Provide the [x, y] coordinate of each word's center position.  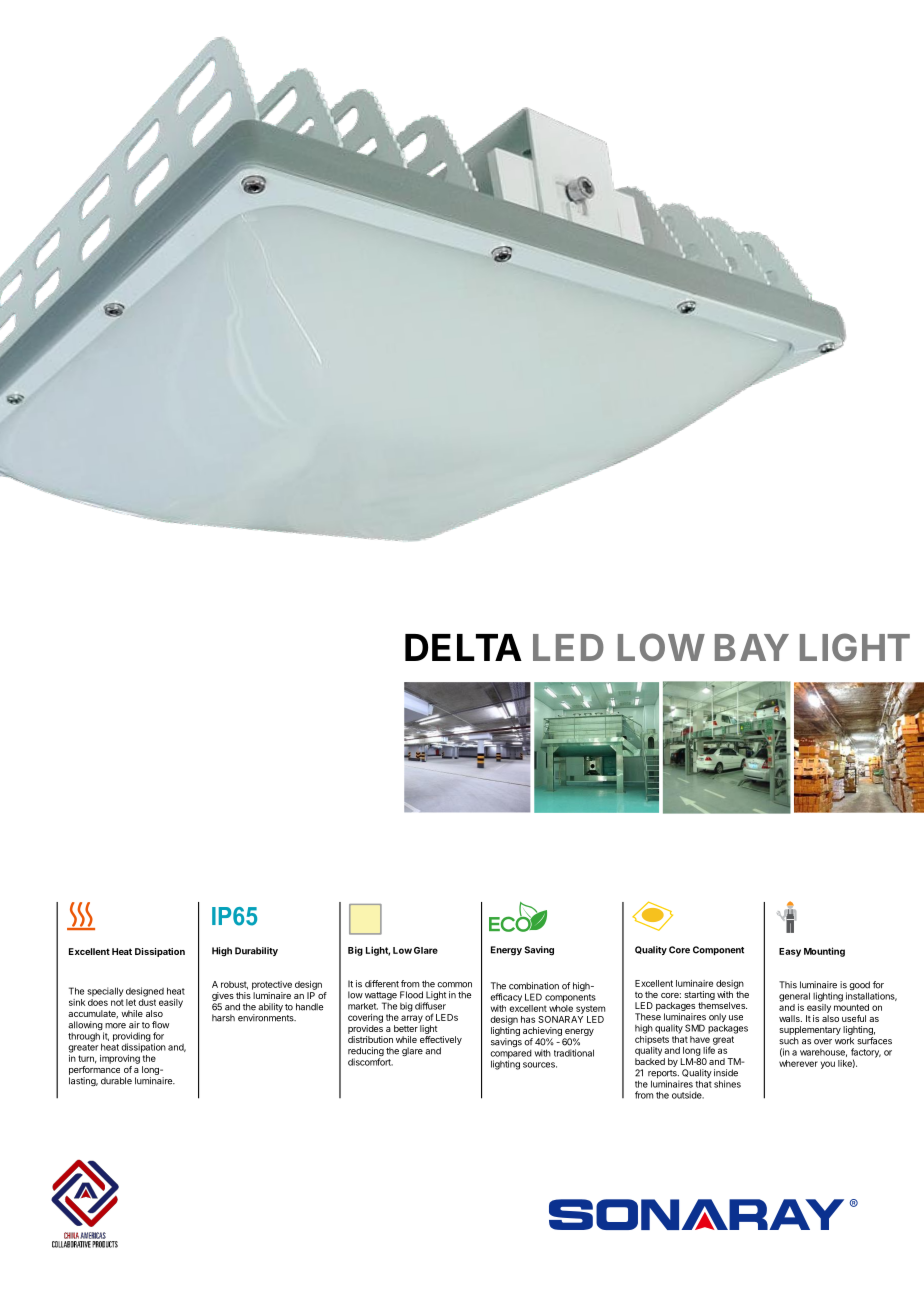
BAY [752, 647]
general [794, 997]
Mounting [824, 952]
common [454, 985]
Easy [790, 952]
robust [234, 985]
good [859, 987]
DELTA [463, 647]
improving [120, 1059]
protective [272, 985]
